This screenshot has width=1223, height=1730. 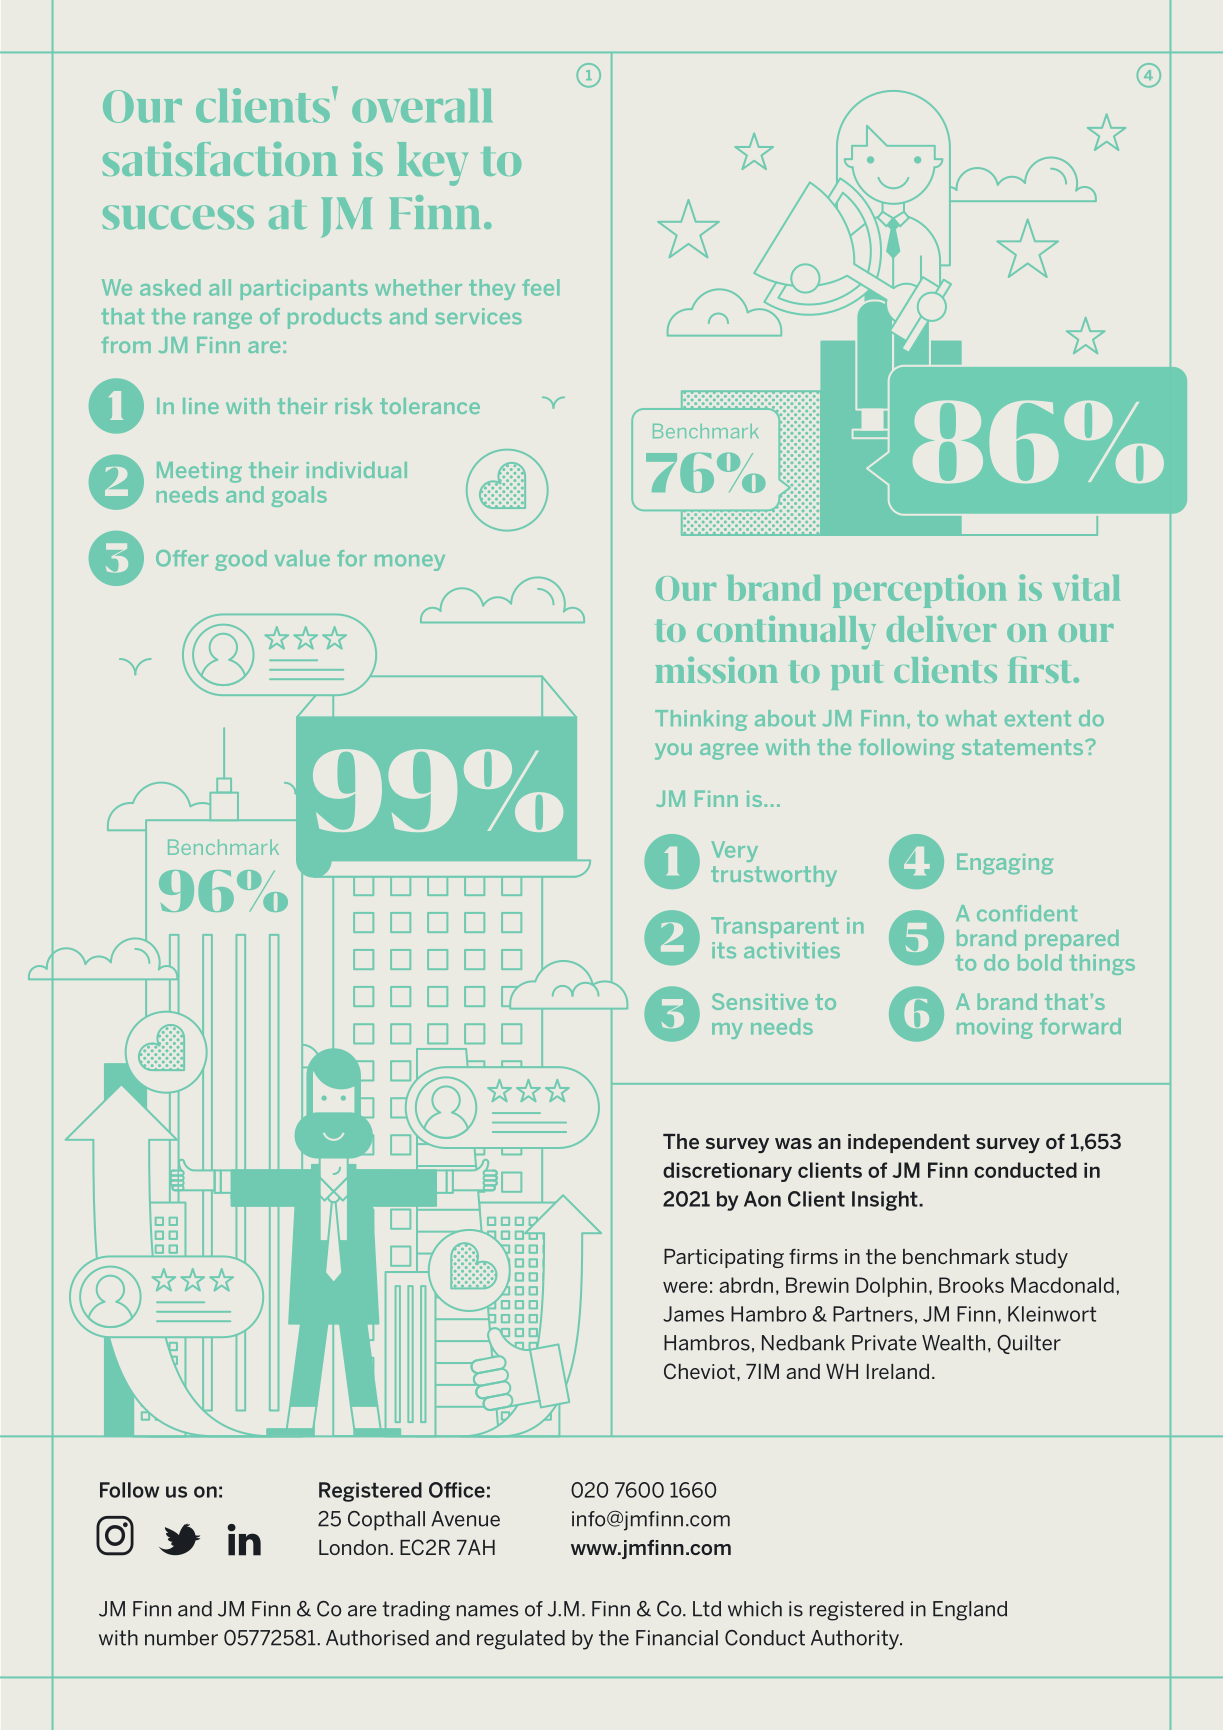 What do you see at coordinates (432, 164) in the screenshot?
I see `key` at bounding box center [432, 164].
